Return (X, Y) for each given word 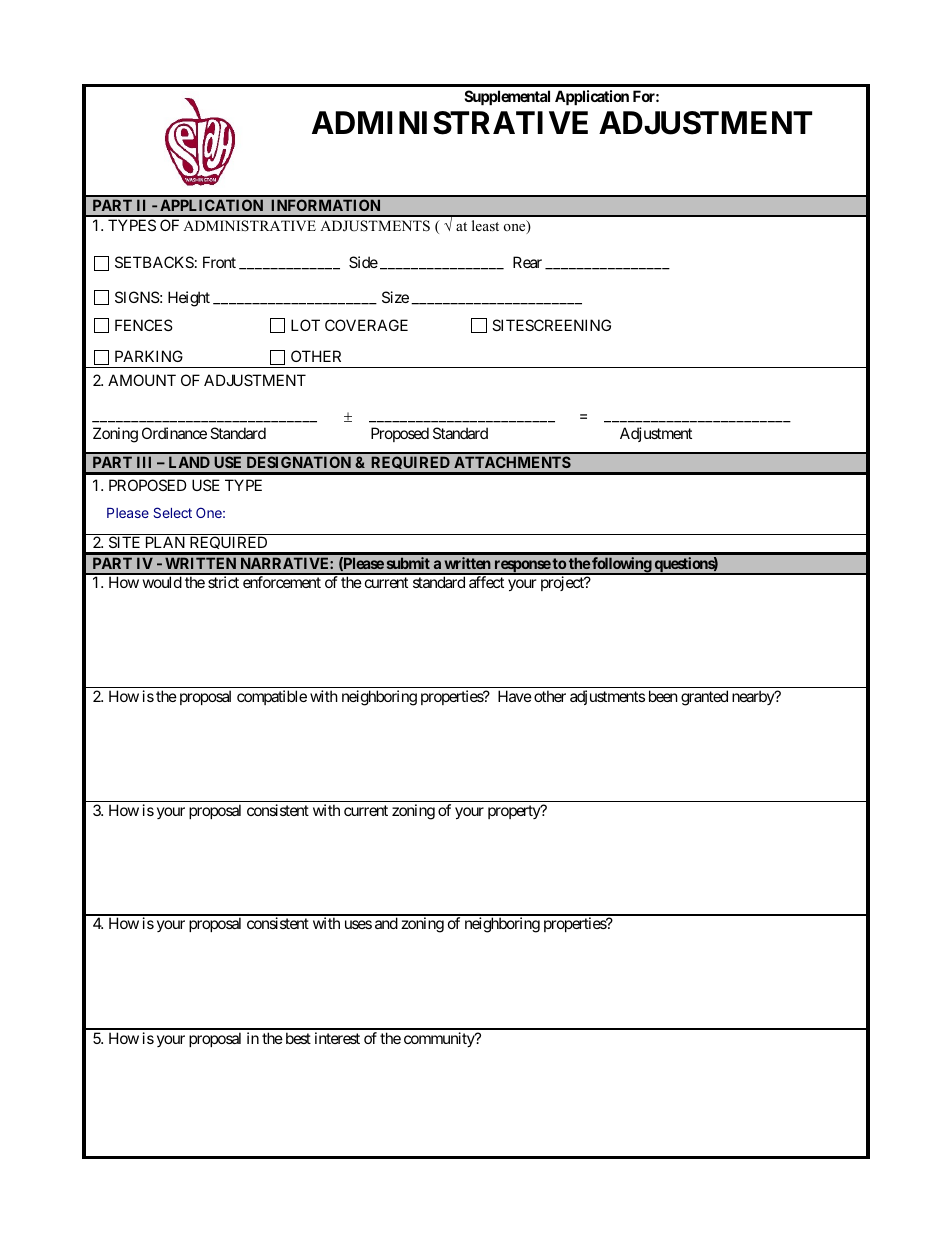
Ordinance (174, 433)
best (298, 1038)
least (485, 225)
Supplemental (507, 97)
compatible (272, 697)
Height (189, 299)
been (663, 696)
